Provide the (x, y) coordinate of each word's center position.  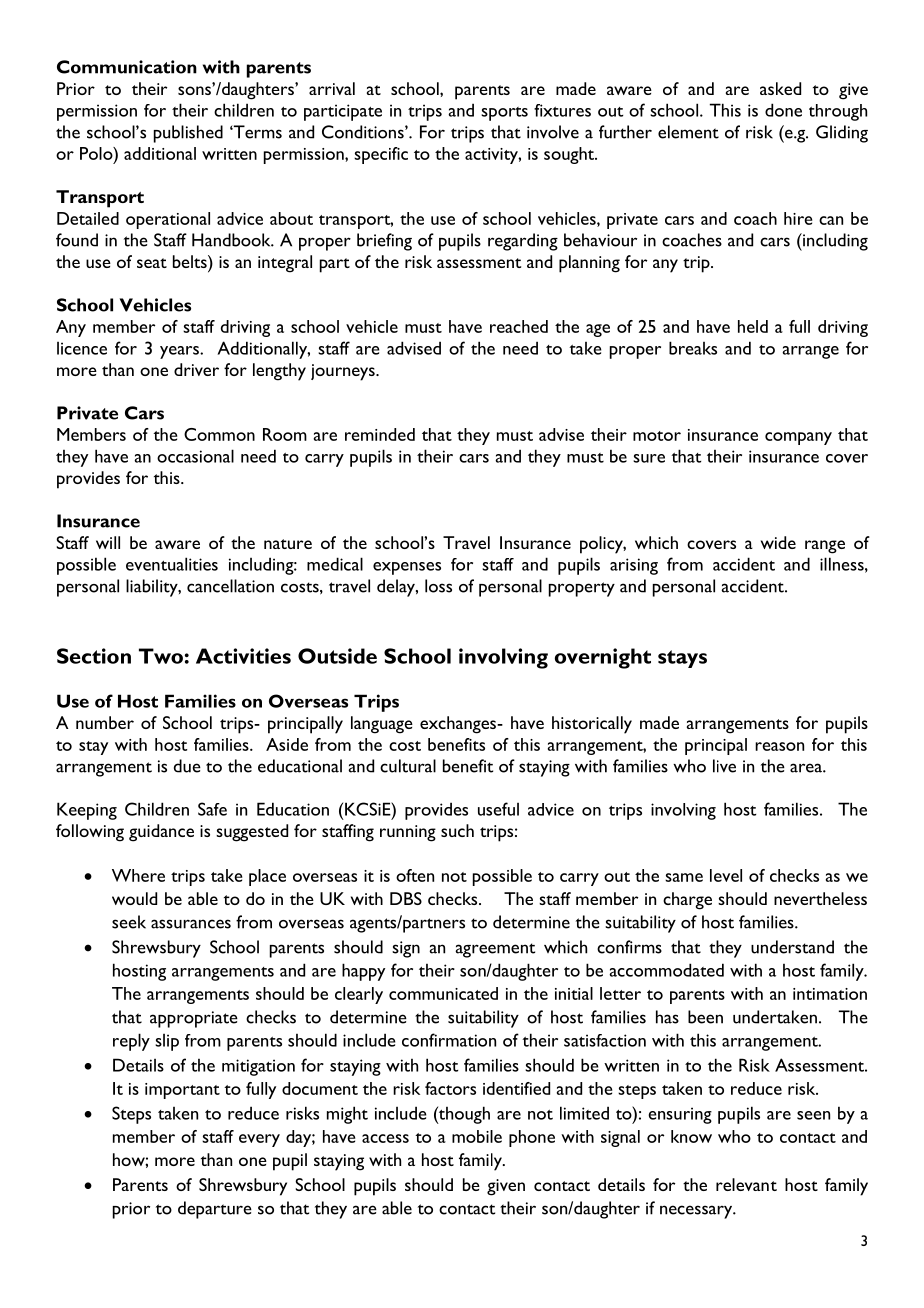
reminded (380, 434)
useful (498, 809)
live (724, 766)
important (182, 1091)
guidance (161, 833)
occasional (195, 456)
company (798, 438)
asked (780, 88)
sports (504, 114)
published (188, 134)
